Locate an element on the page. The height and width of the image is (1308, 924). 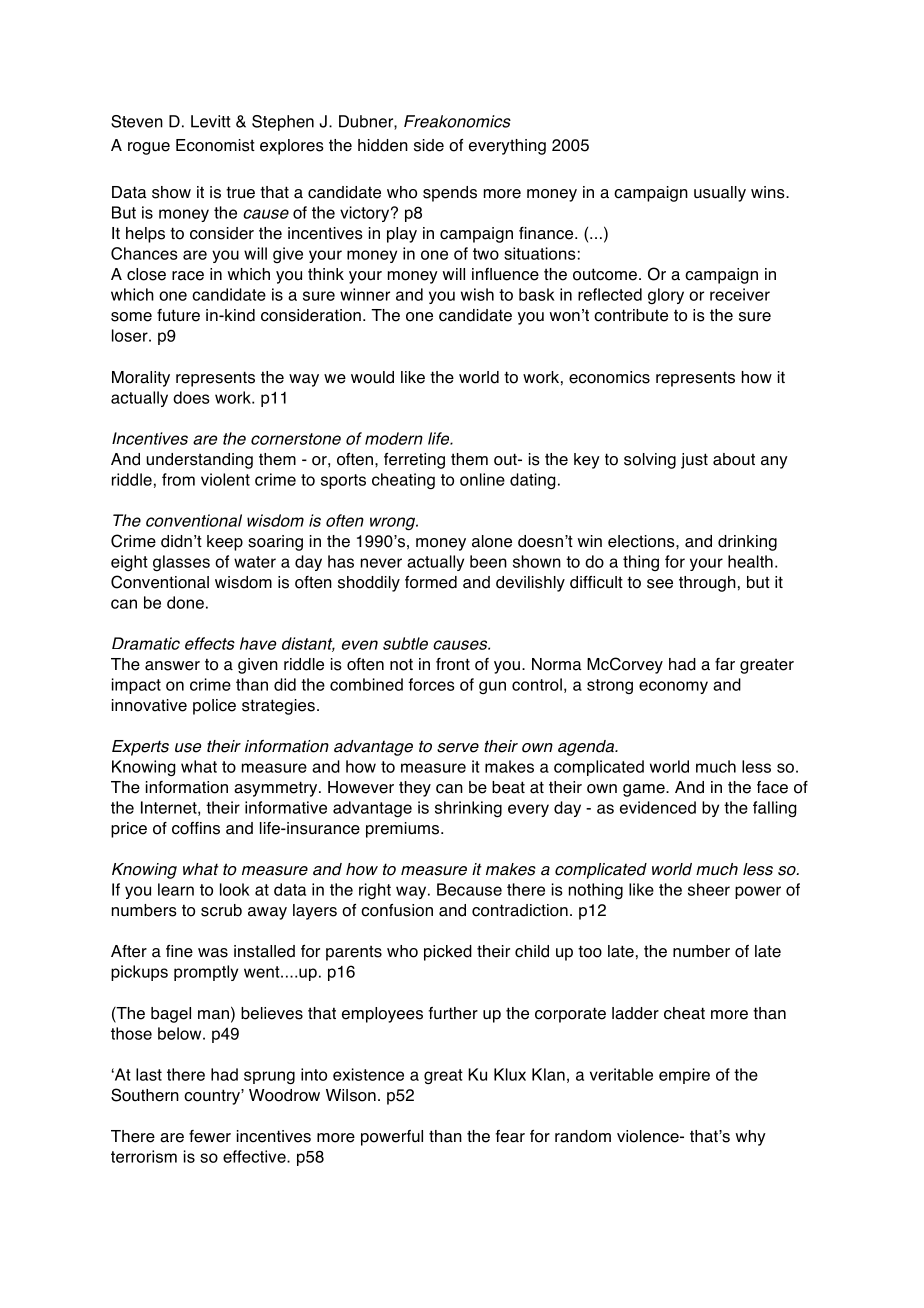
front is located at coordinates (453, 664).
